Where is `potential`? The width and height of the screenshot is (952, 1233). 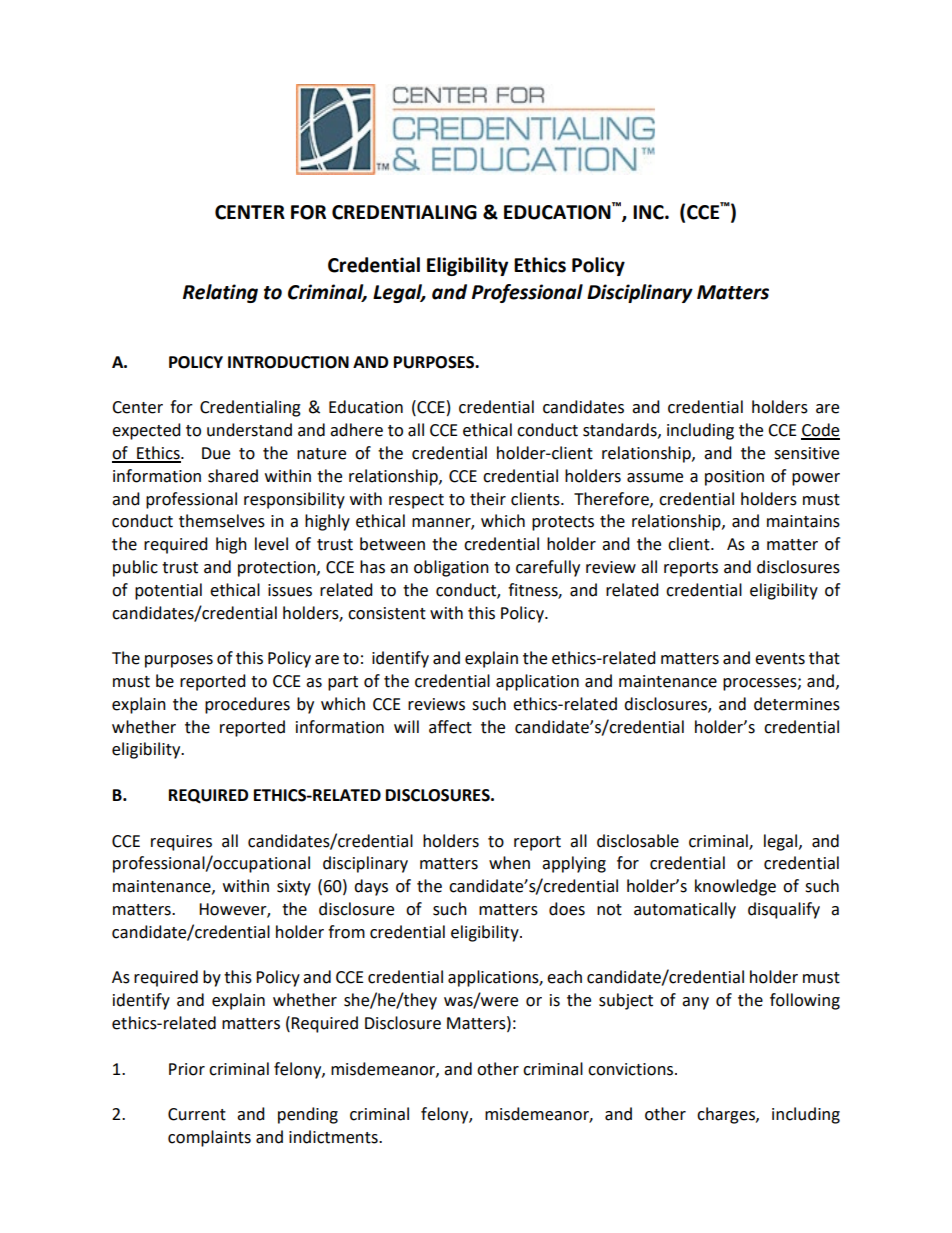
potential is located at coordinates (168, 591).
